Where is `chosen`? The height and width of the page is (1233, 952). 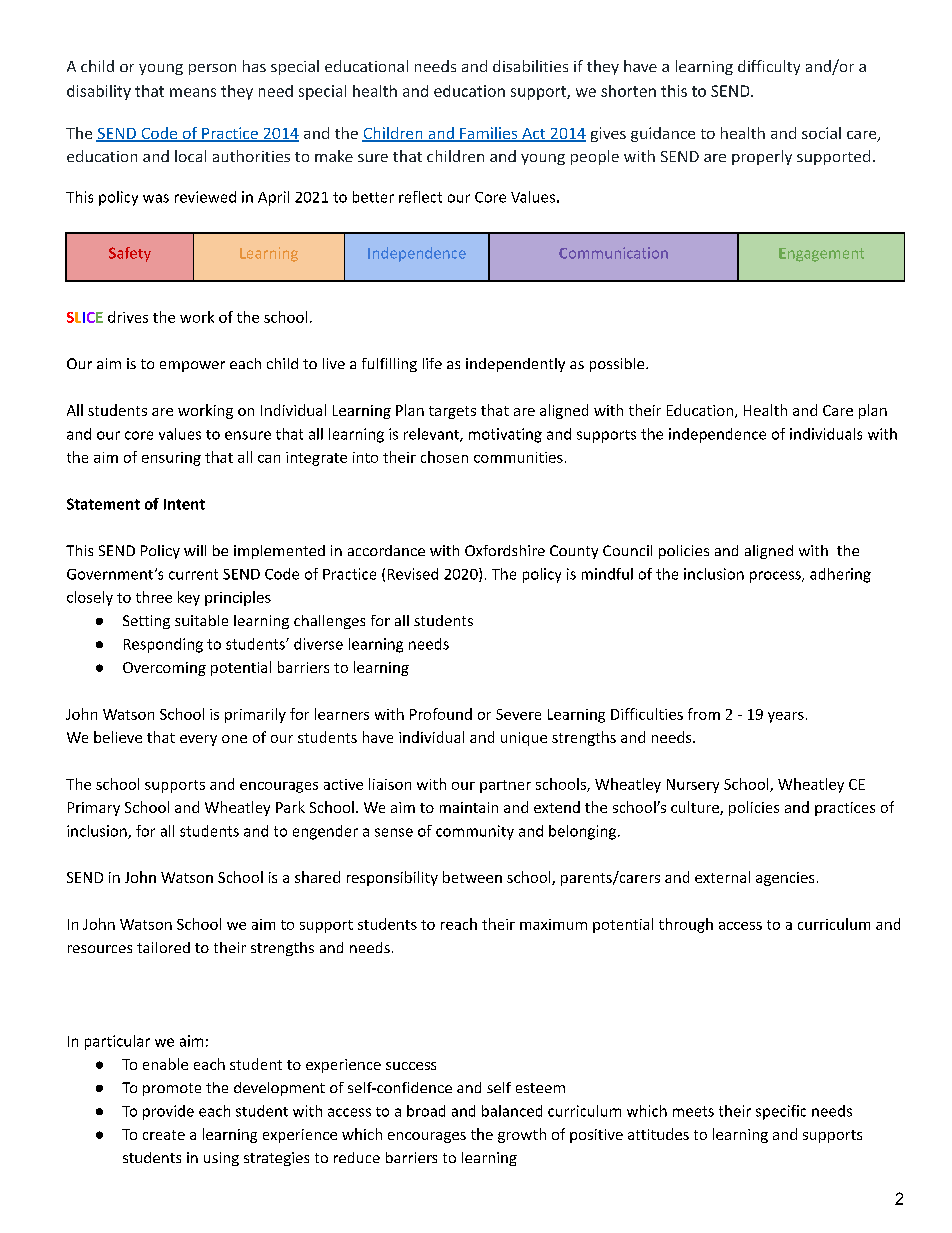 chosen is located at coordinates (444, 457).
